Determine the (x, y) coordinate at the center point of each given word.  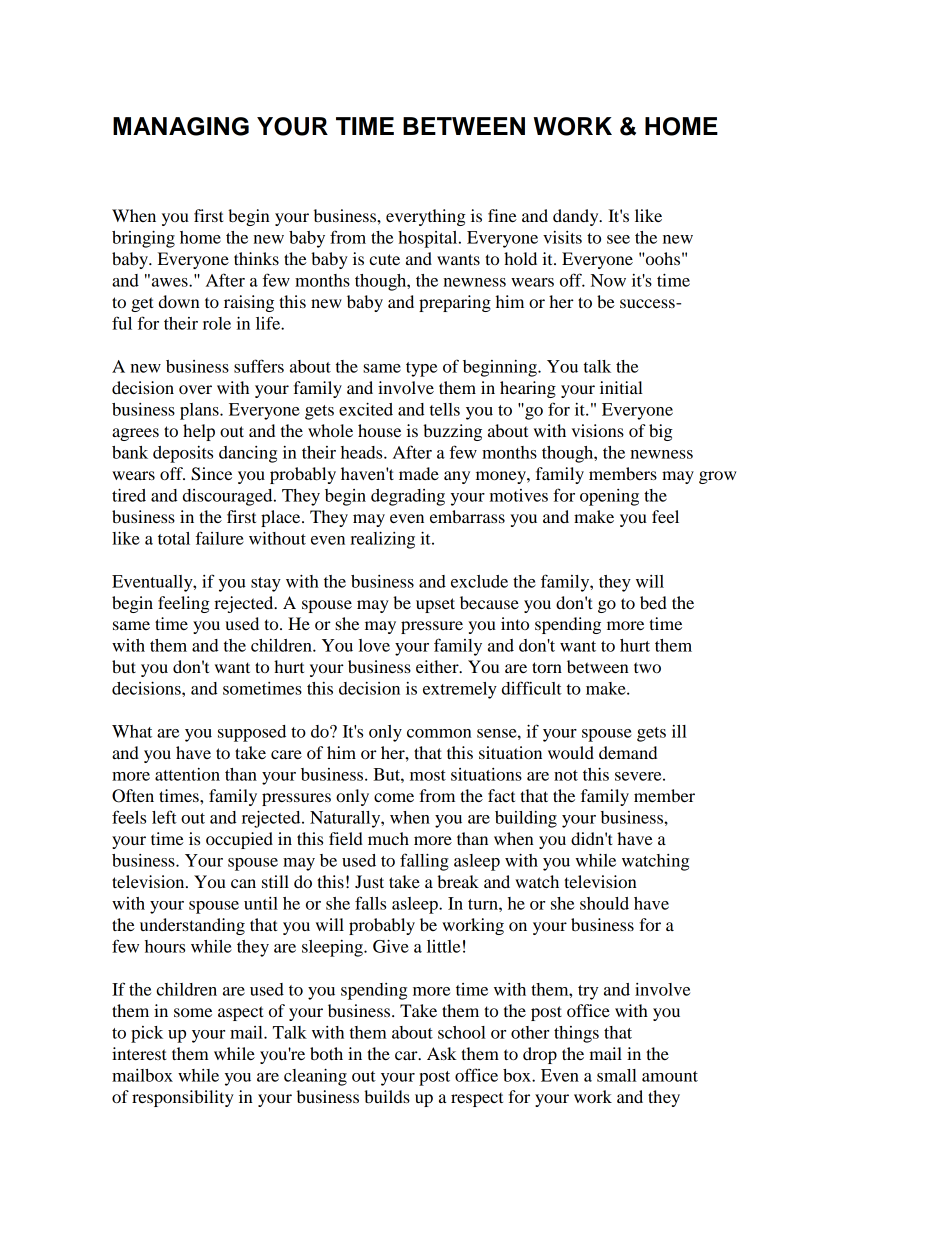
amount (670, 1076)
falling (424, 862)
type (421, 369)
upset (435, 605)
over (195, 389)
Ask (442, 1053)
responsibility (183, 1098)
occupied (239, 840)
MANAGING (181, 126)
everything (426, 217)
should (604, 903)
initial (621, 387)
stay (266, 584)
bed (653, 602)
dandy (577, 217)
